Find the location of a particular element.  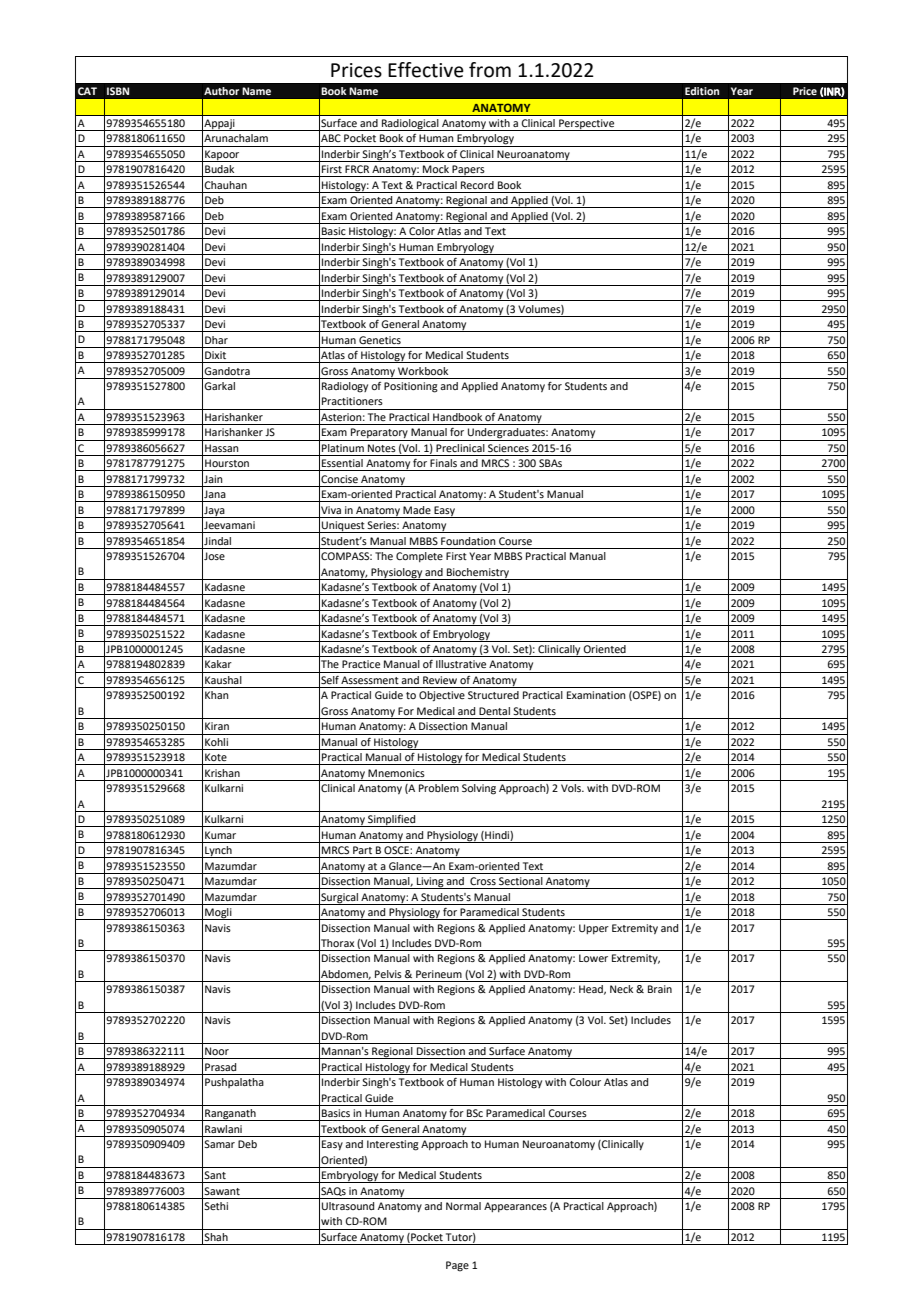

Perspective is located at coordinates (587, 125).
